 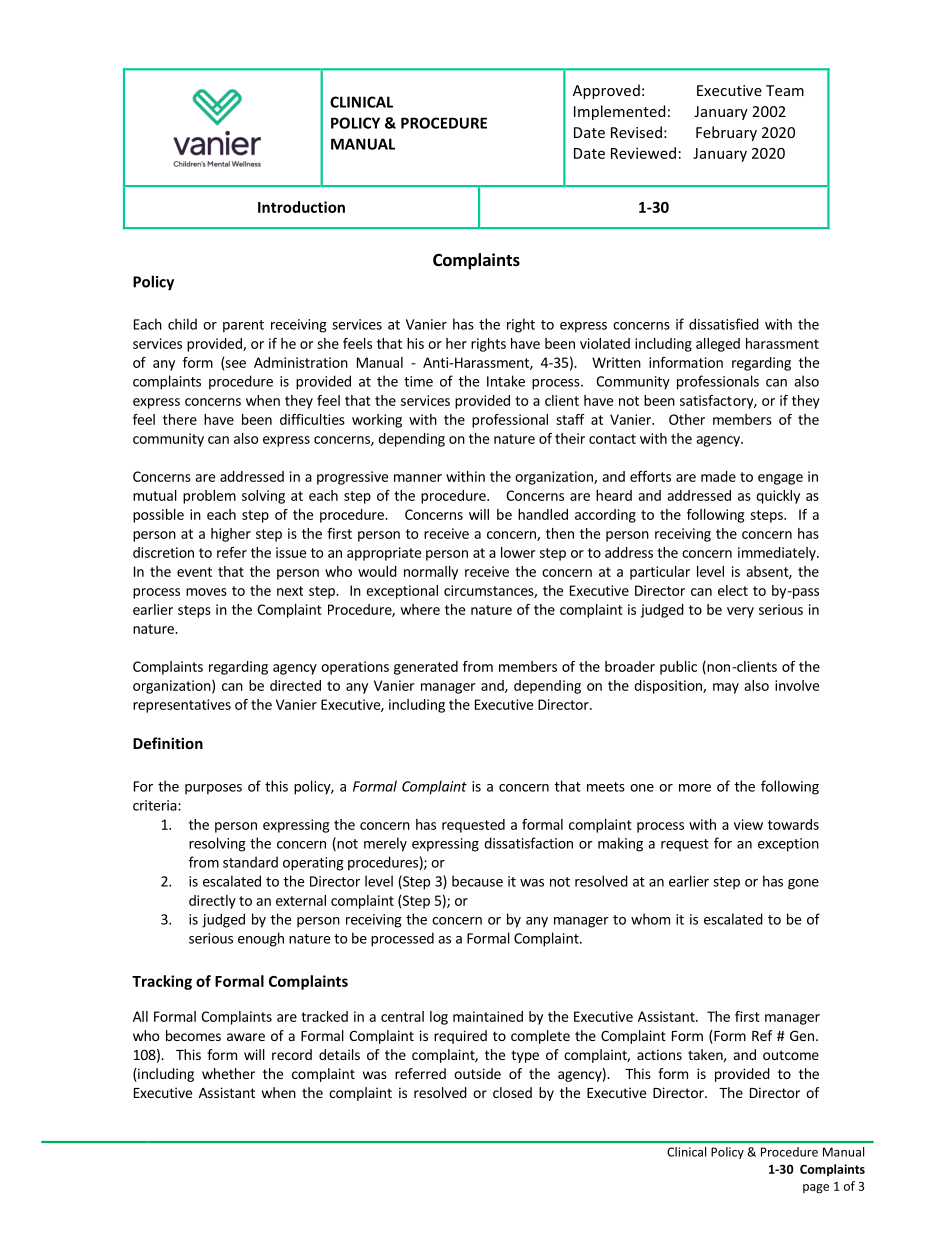 What do you see at coordinates (606, 91) in the document?
I see `Approved` at bounding box center [606, 91].
